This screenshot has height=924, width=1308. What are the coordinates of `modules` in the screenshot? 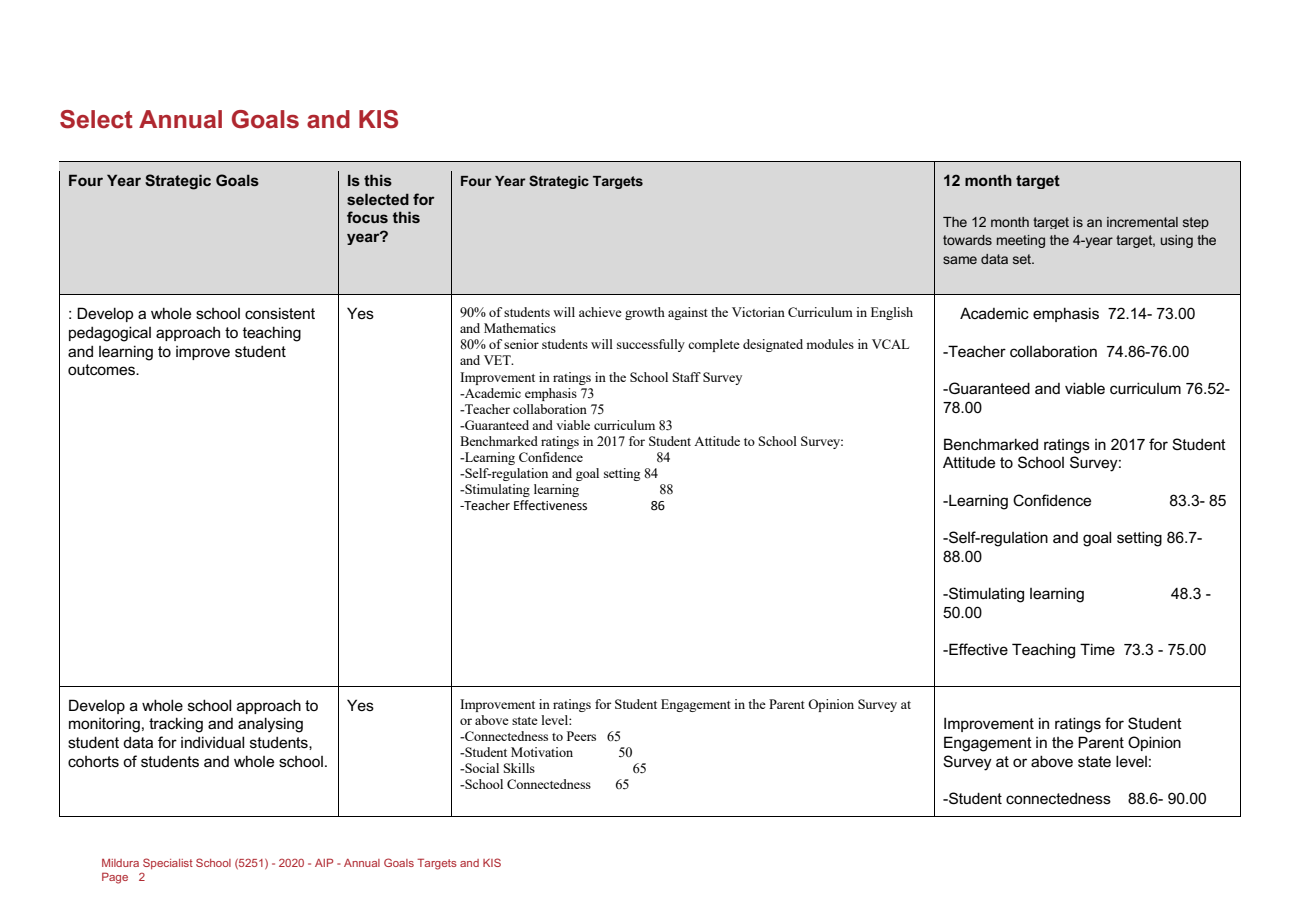 It's located at (830, 344).
